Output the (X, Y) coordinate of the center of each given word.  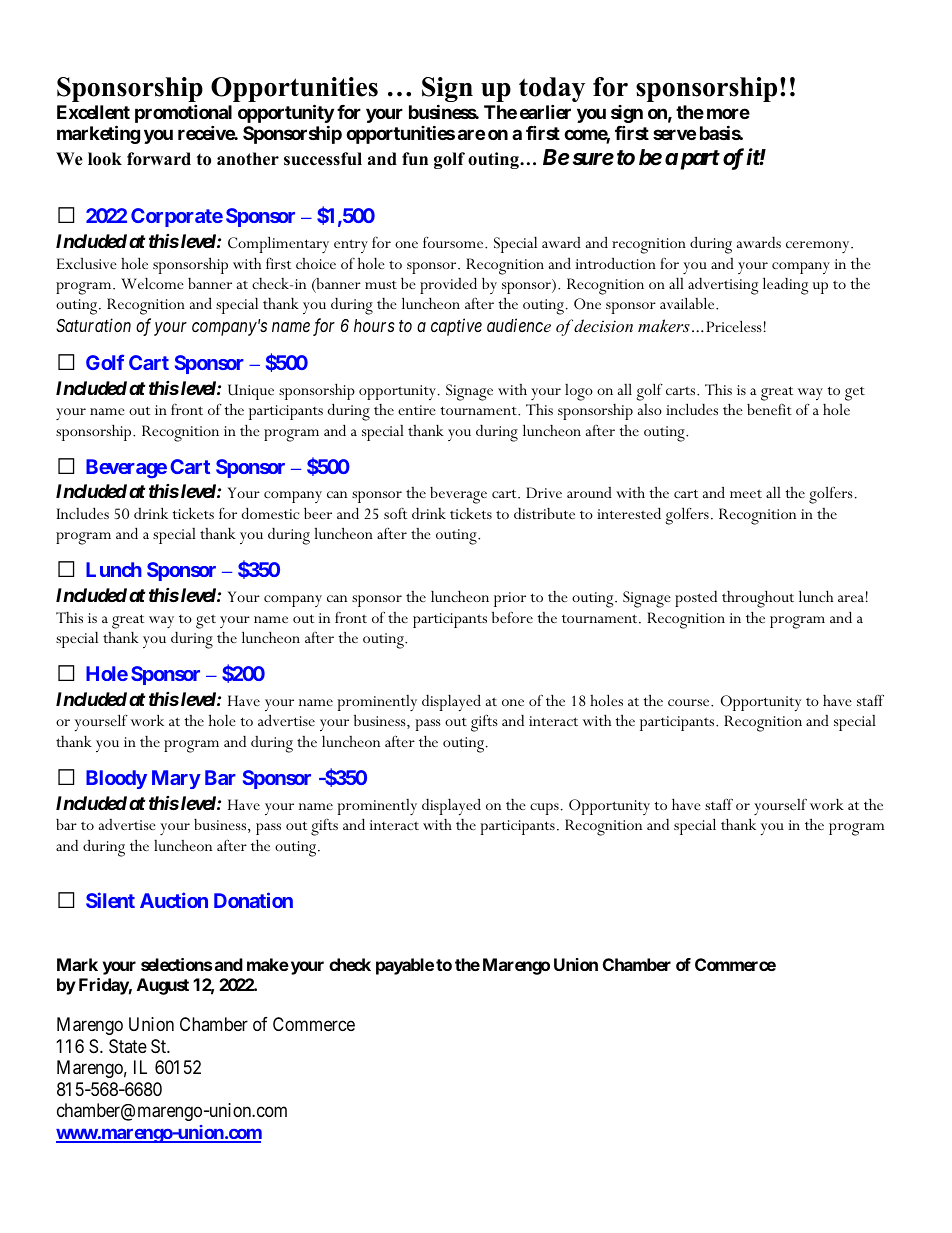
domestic (270, 513)
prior (510, 599)
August (163, 986)
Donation (253, 900)
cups (544, 809)
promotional (183, 115)
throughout (758, 599)
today (552, 91)
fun (415, 159)
